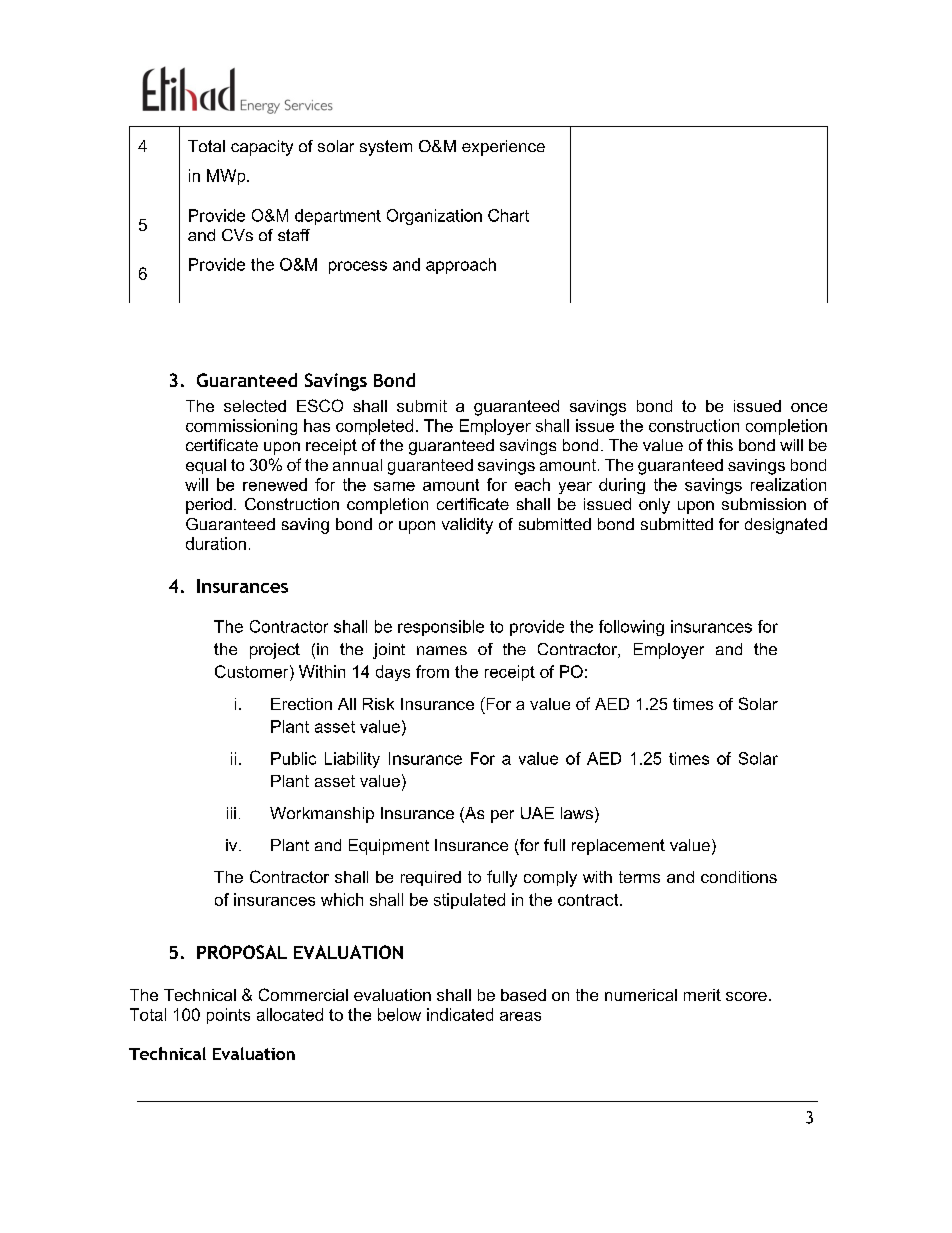 Image resolution: width=952 pixels, height=1233 pixels. I want to click on selected, so click(255, 406).
